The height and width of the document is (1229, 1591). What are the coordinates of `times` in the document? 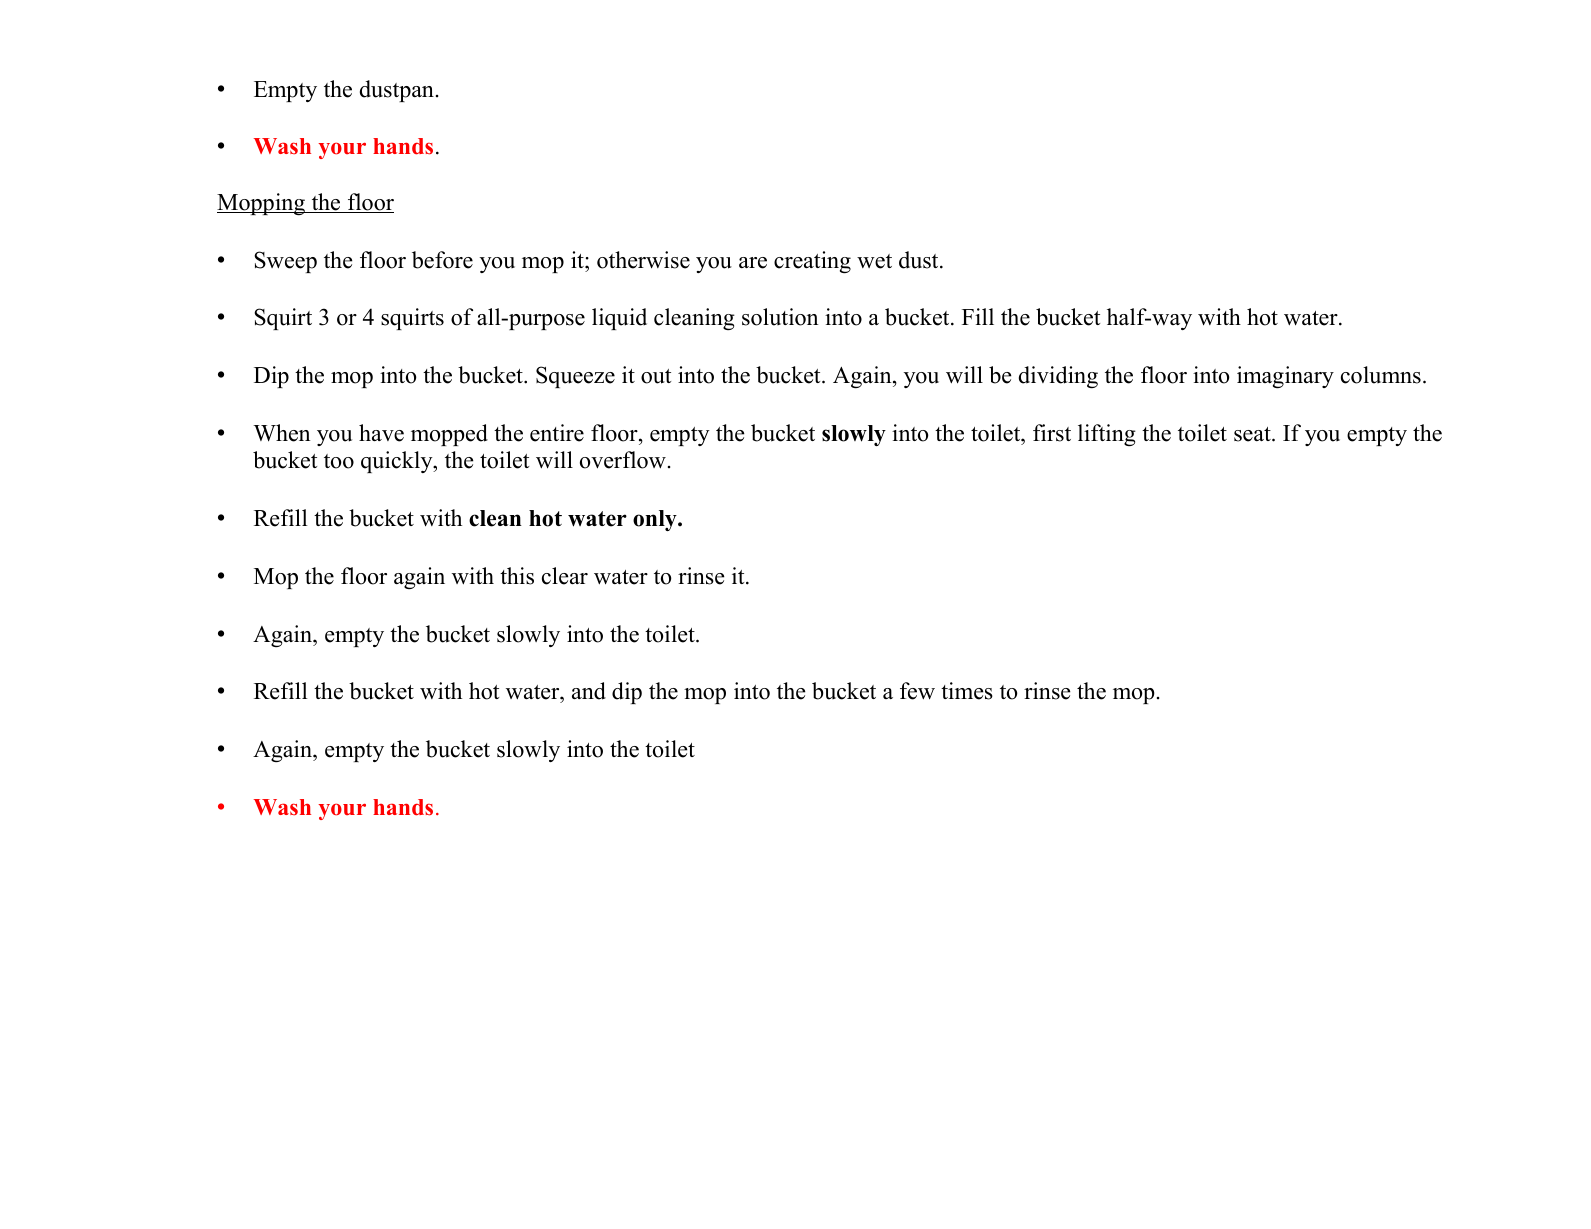 It's located at (967, 691).
